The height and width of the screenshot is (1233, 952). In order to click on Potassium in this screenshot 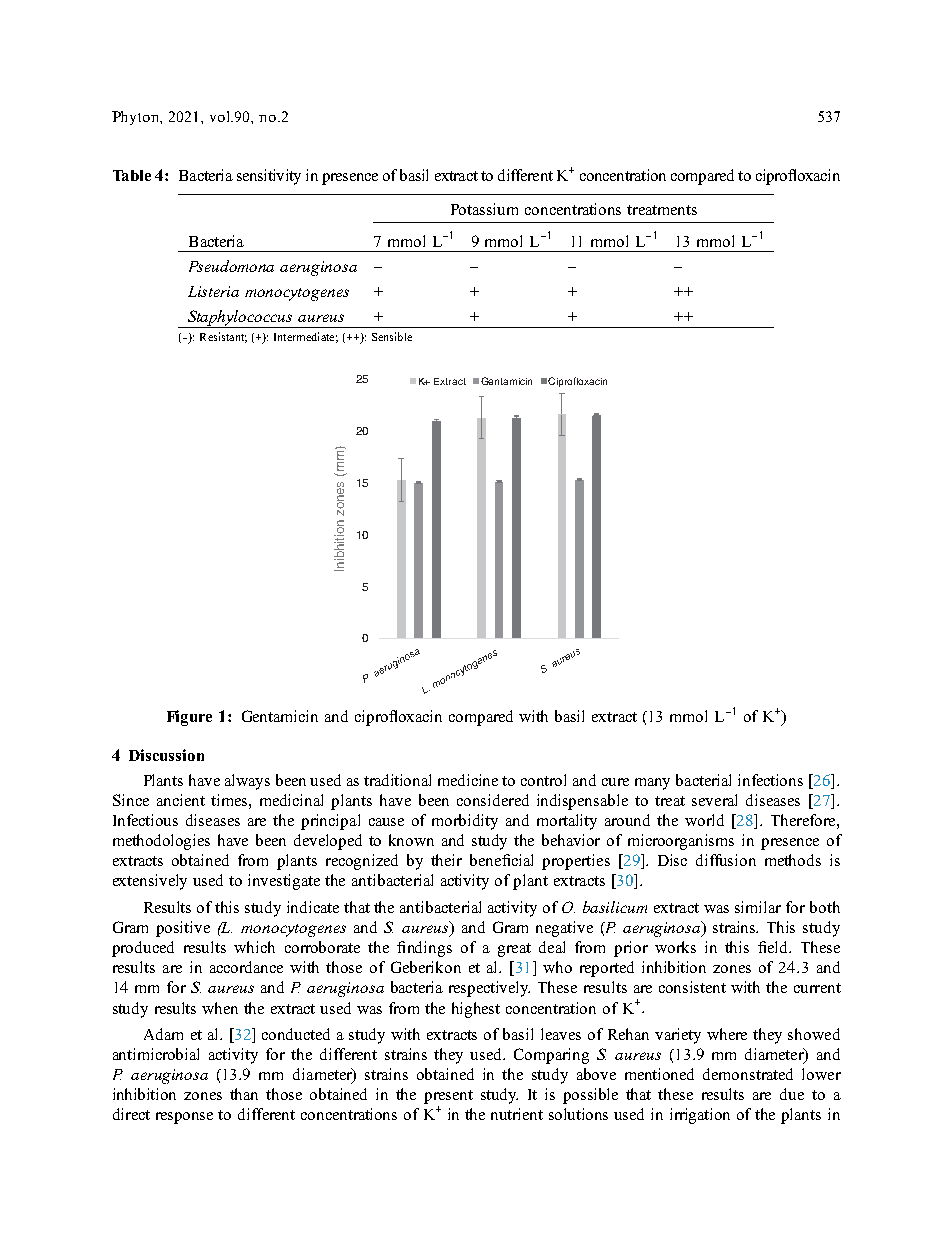, I will do `click(484, 209)`.
